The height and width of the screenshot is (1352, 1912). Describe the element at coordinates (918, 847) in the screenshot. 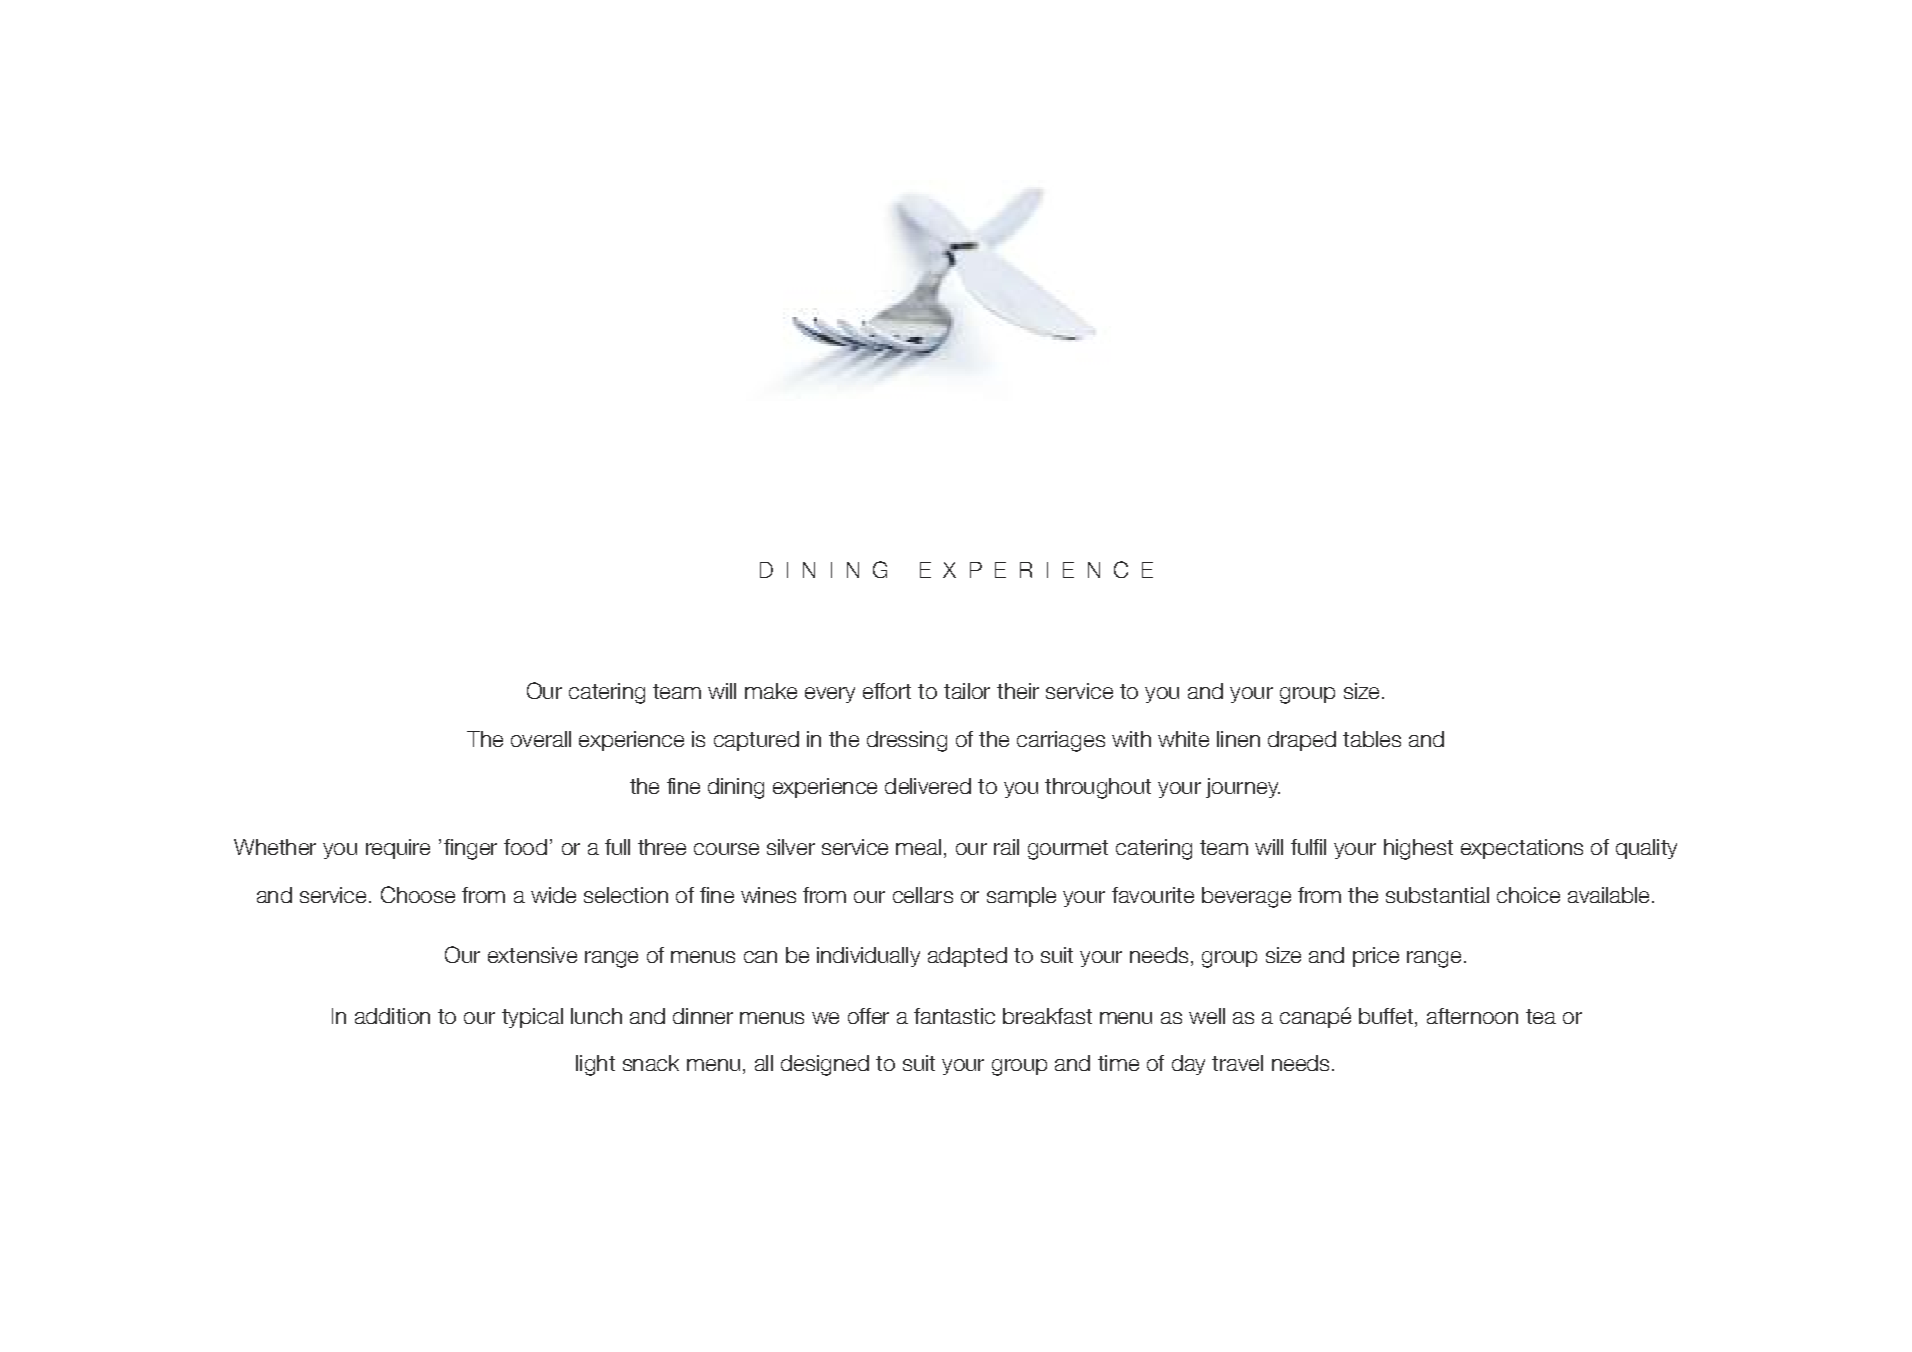

I see `meal` at that location.
